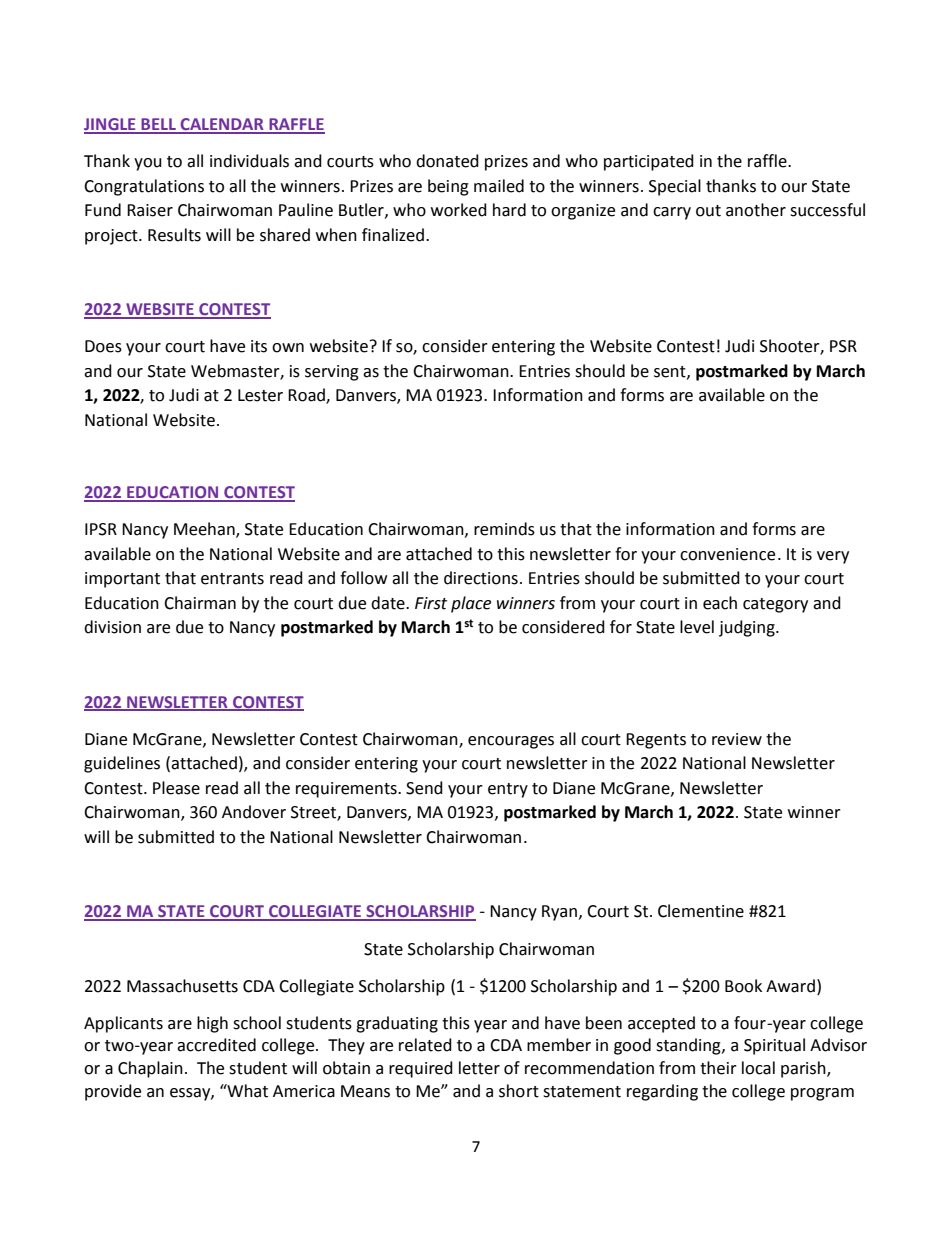 The width and height of the screenshot is (952, 1233). I want to click on Clementine, so click(701, 911).
